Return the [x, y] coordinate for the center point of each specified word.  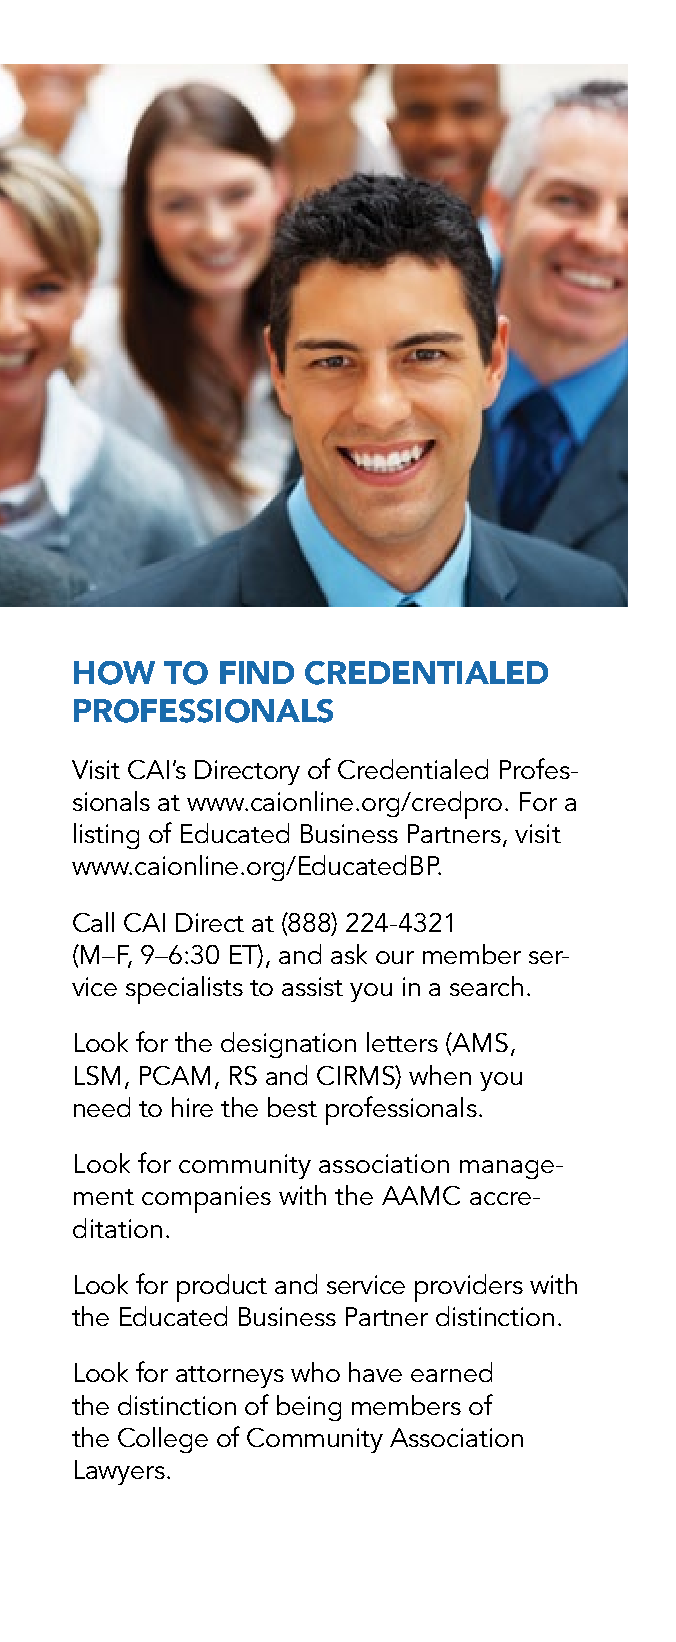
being [309, 1408]
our [395, 957]
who [315, 1372]
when [440, 1075]
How [114, 673]
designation [288, 1045]
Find [257, 672]
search [486, 986]
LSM [97, 1075]
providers [469, 1288]
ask [349, 954]
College [163, 1440]
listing [106, 836]
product [222, 1288]
